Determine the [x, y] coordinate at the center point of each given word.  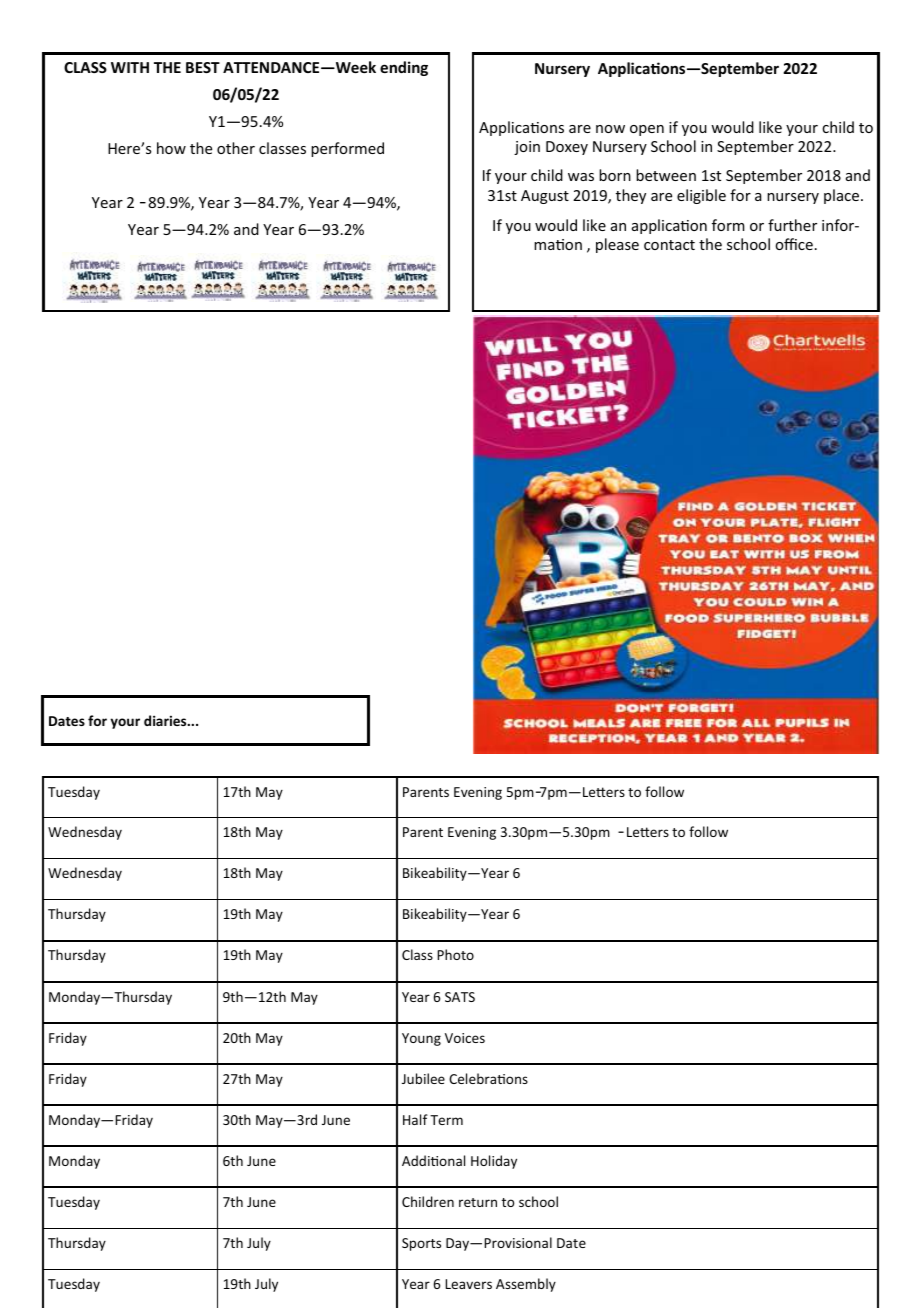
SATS [460, 997]
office [794, 244]
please [617, 245]
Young [421, 1039]
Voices [465, 1038]
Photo [455, 954]
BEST [203, 67]
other [236, 148]
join [527, 148]
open [647, 130]
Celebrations [488, 1078]
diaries [166, 720]
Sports [421, 1244]
